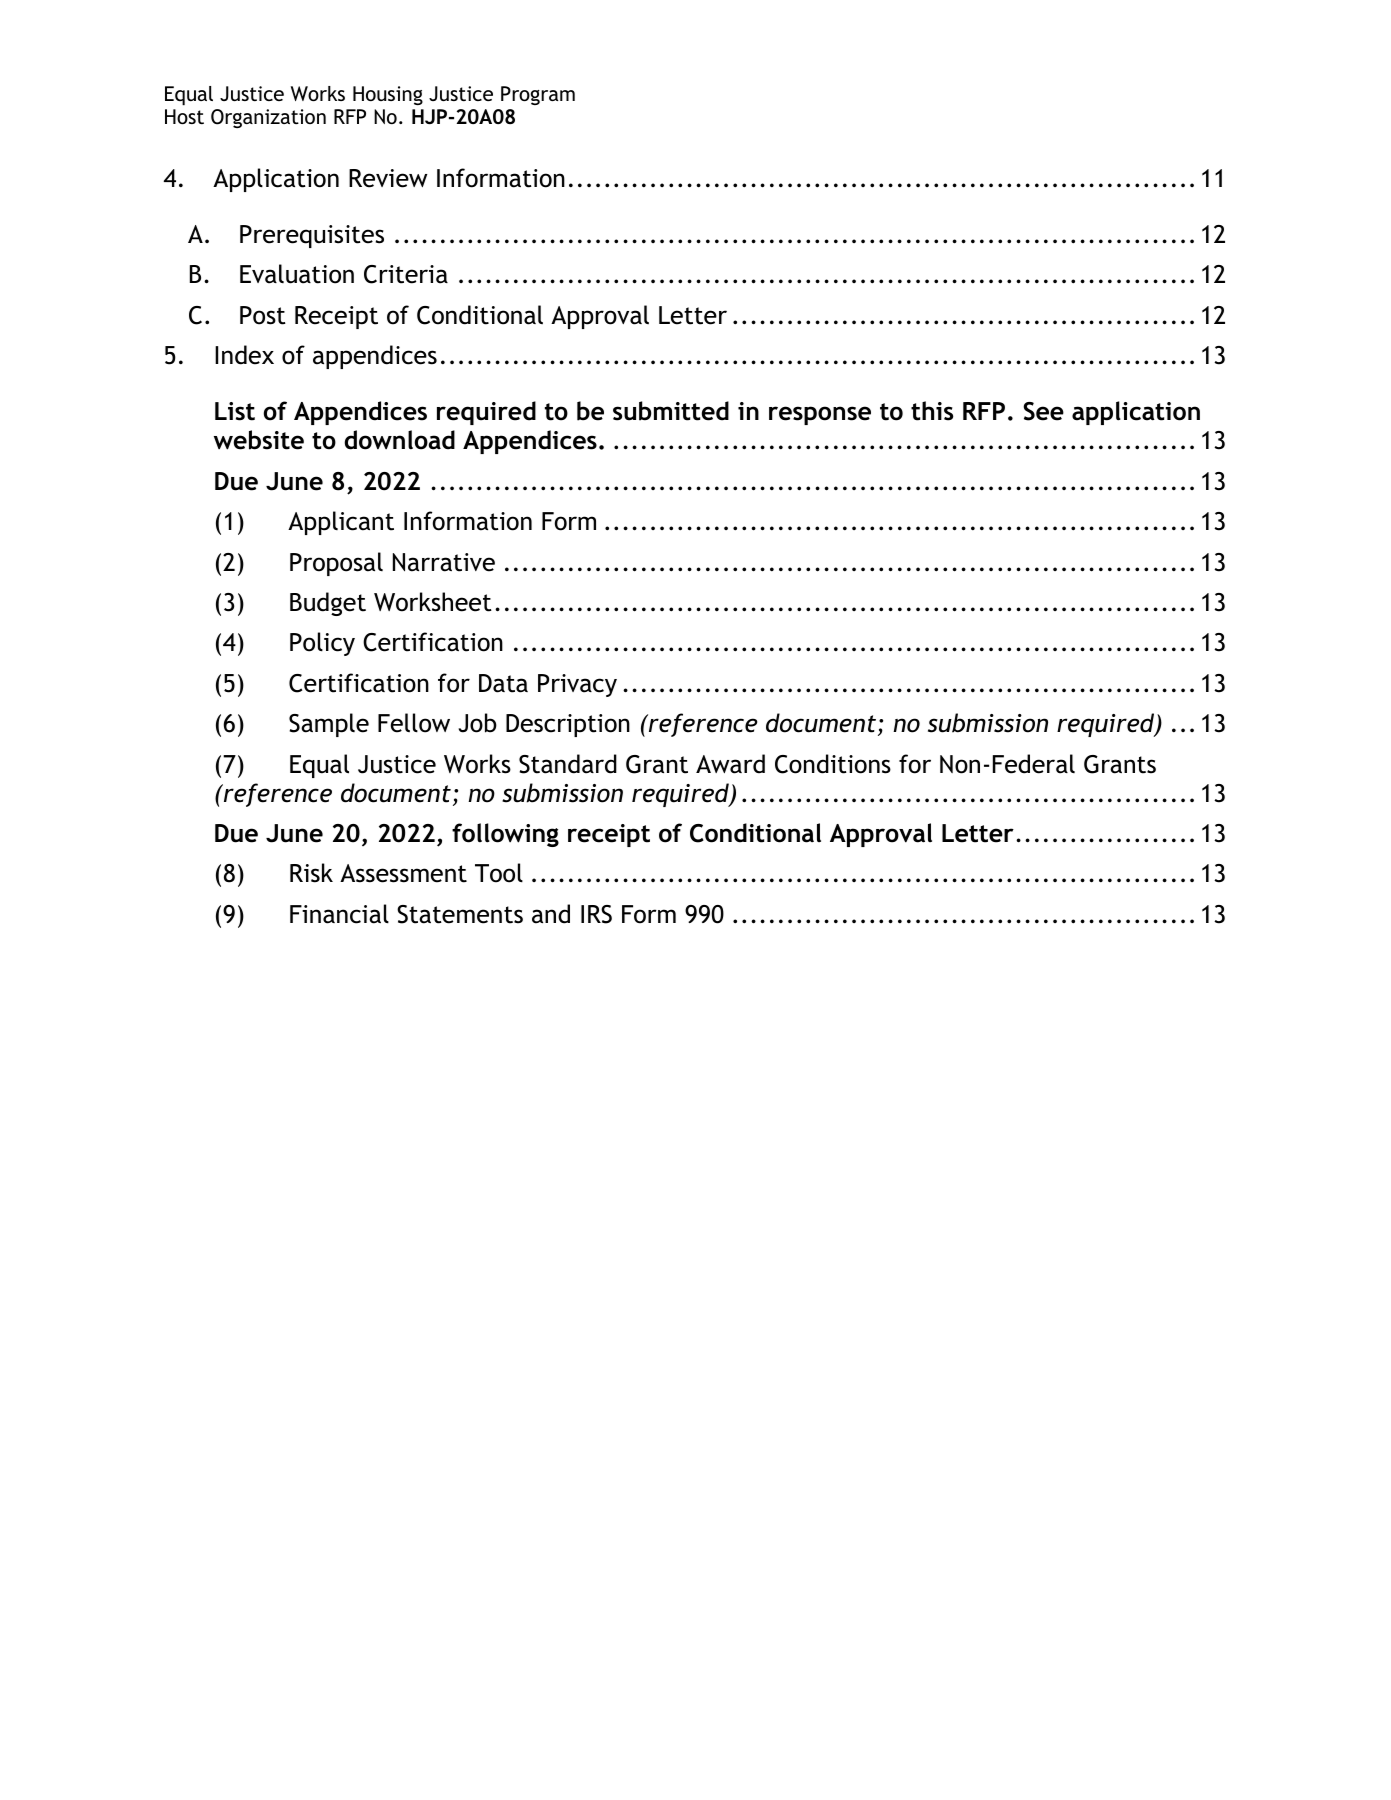 This image has height=1800, width=1391. I want to click on IRS, so click(596, 914).
